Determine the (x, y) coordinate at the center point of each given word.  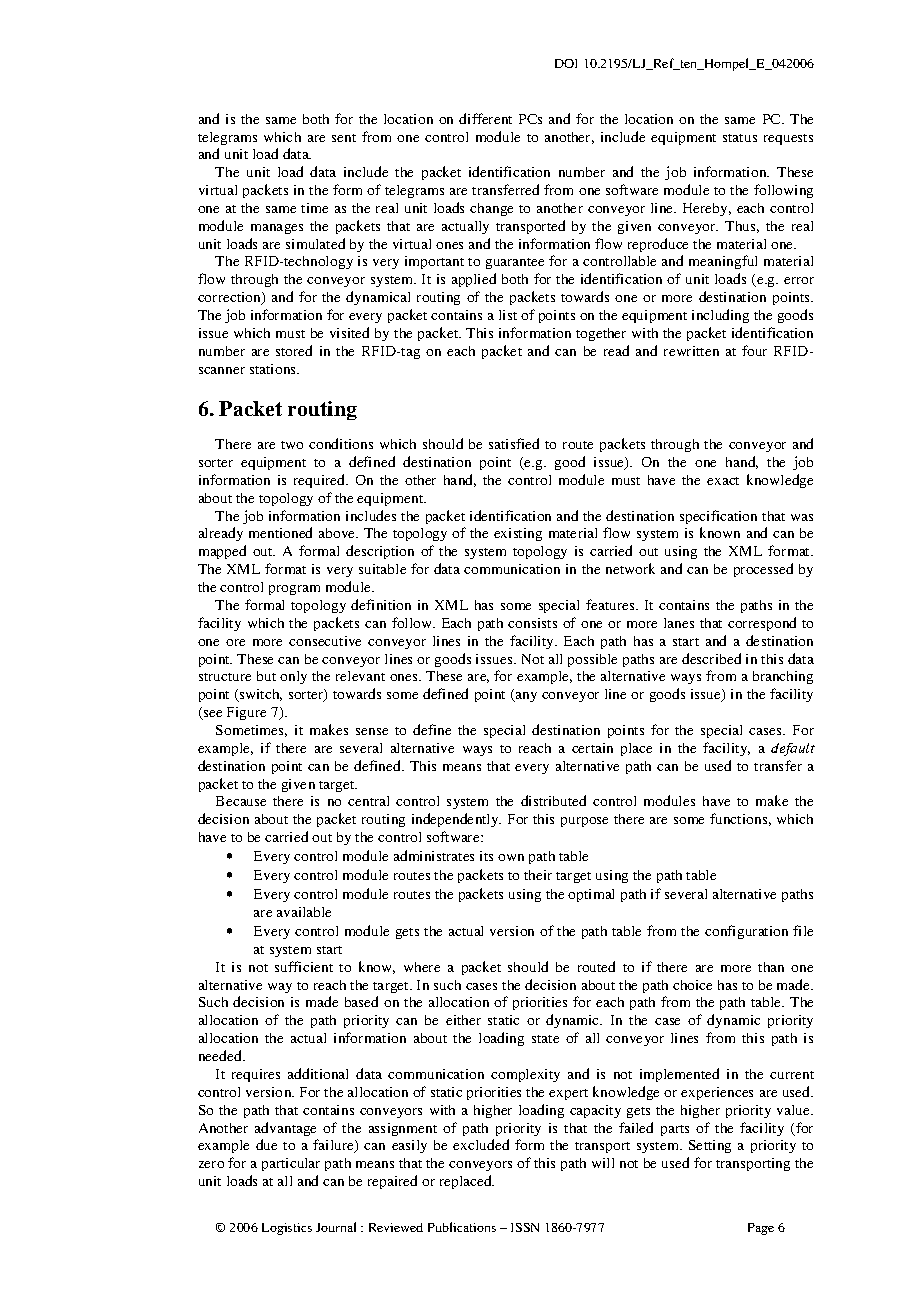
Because (241, 801)
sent (344, 138)
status (740, 138)
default (793, 749)
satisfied (514, 443)
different (485, 118)
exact (723, 481)
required (321, 481)
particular (291, 1164)
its (486, 856)
